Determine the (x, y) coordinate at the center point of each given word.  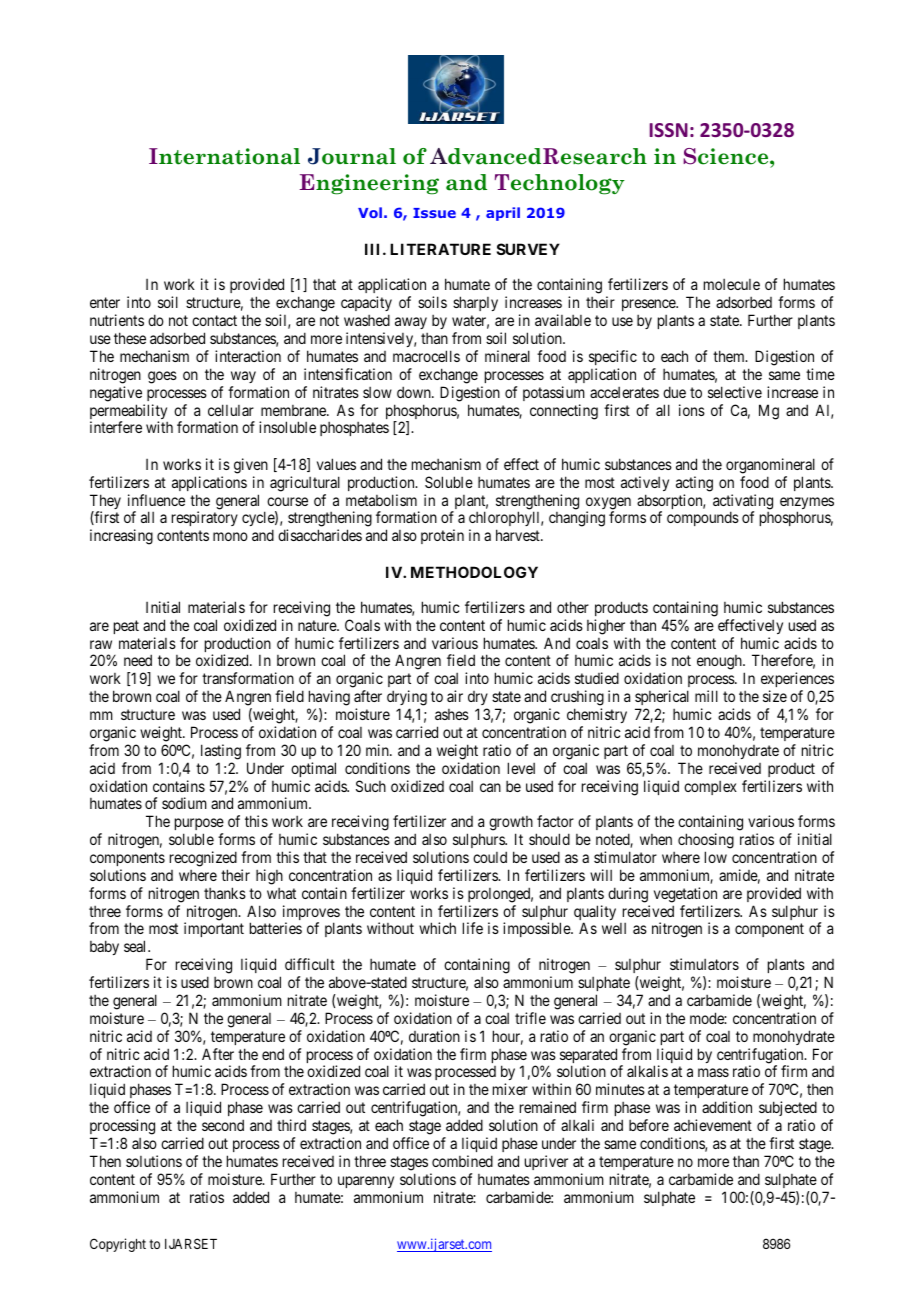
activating (743, 503)
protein (442, 536)
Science (727, 156)
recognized (203, 859)
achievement (713, 1125)
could (490, 857)
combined (462, 1161)
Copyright (118, 1245)
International (224, 156)
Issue (434, 213)
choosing (706, 841)
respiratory (205, 518)
